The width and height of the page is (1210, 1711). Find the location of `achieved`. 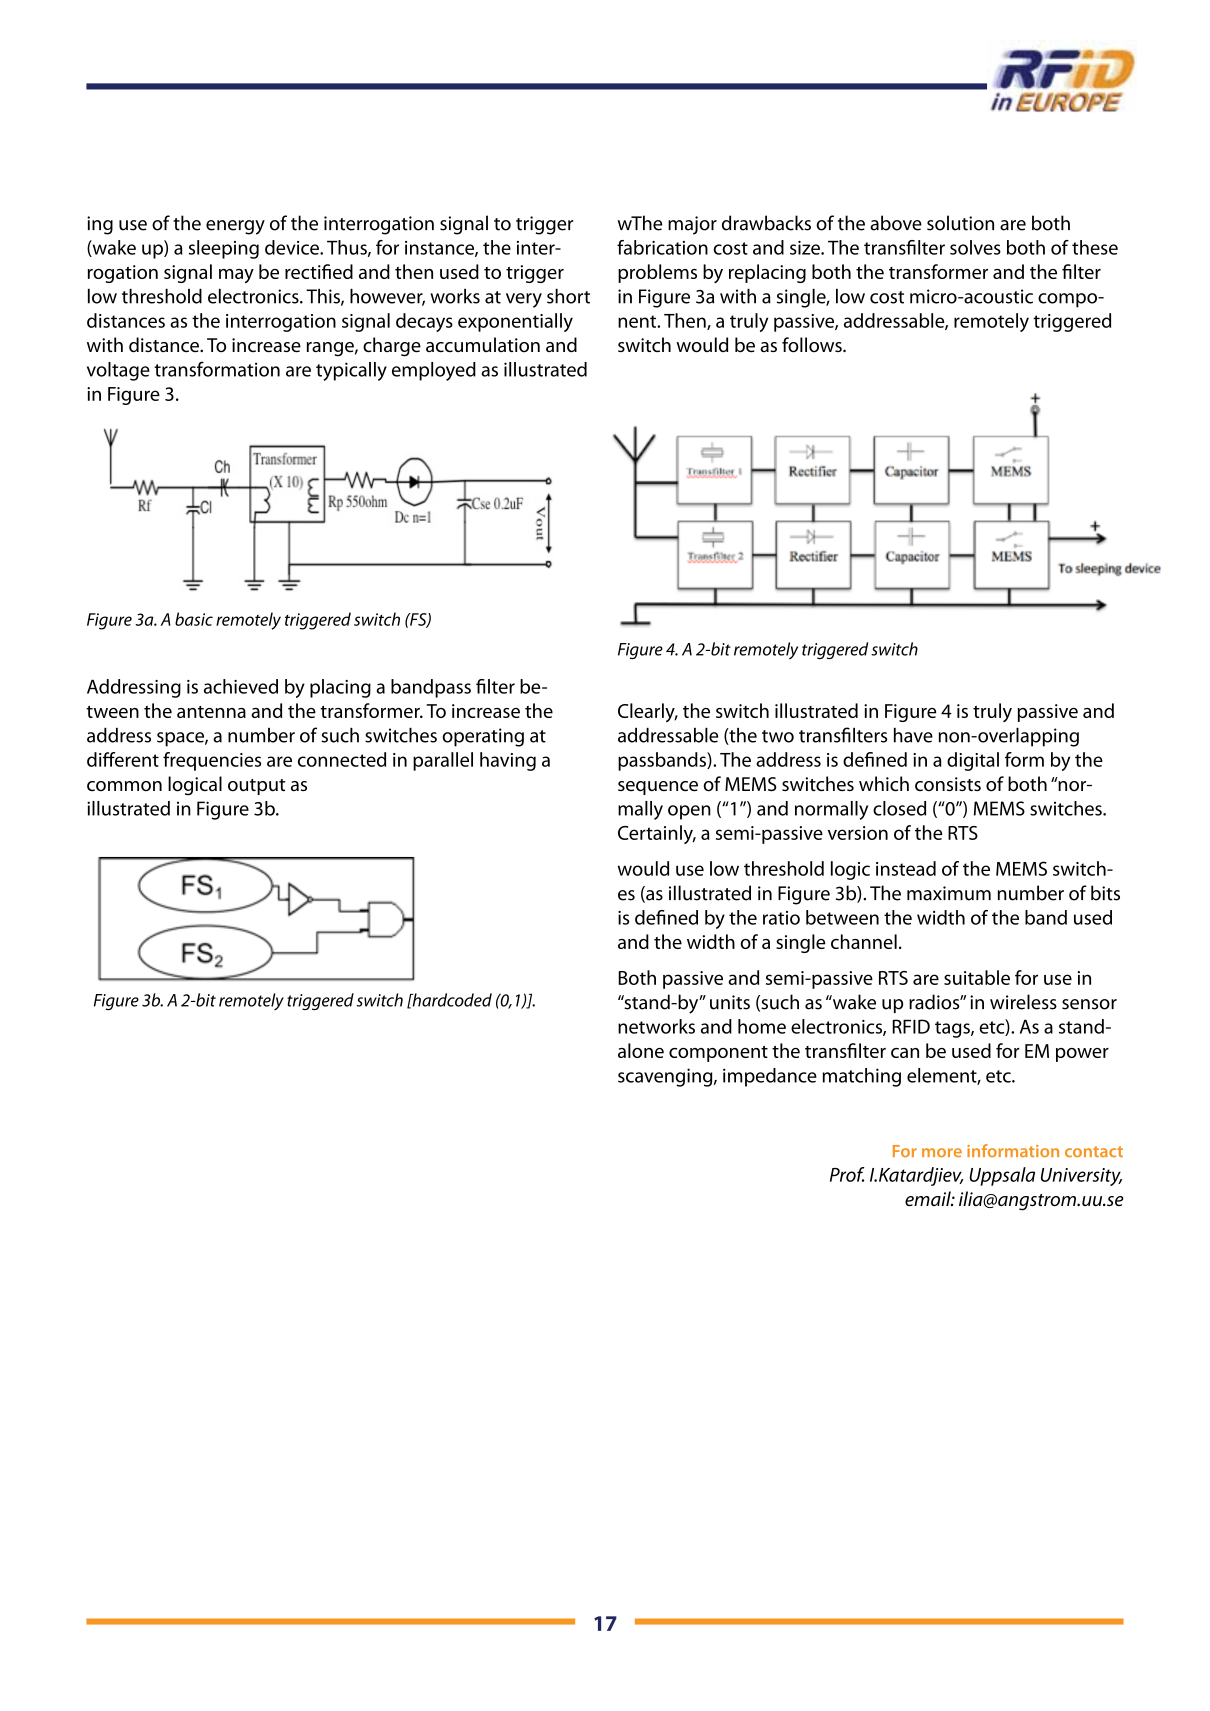

achieved is located at coordinates (241, 686).
